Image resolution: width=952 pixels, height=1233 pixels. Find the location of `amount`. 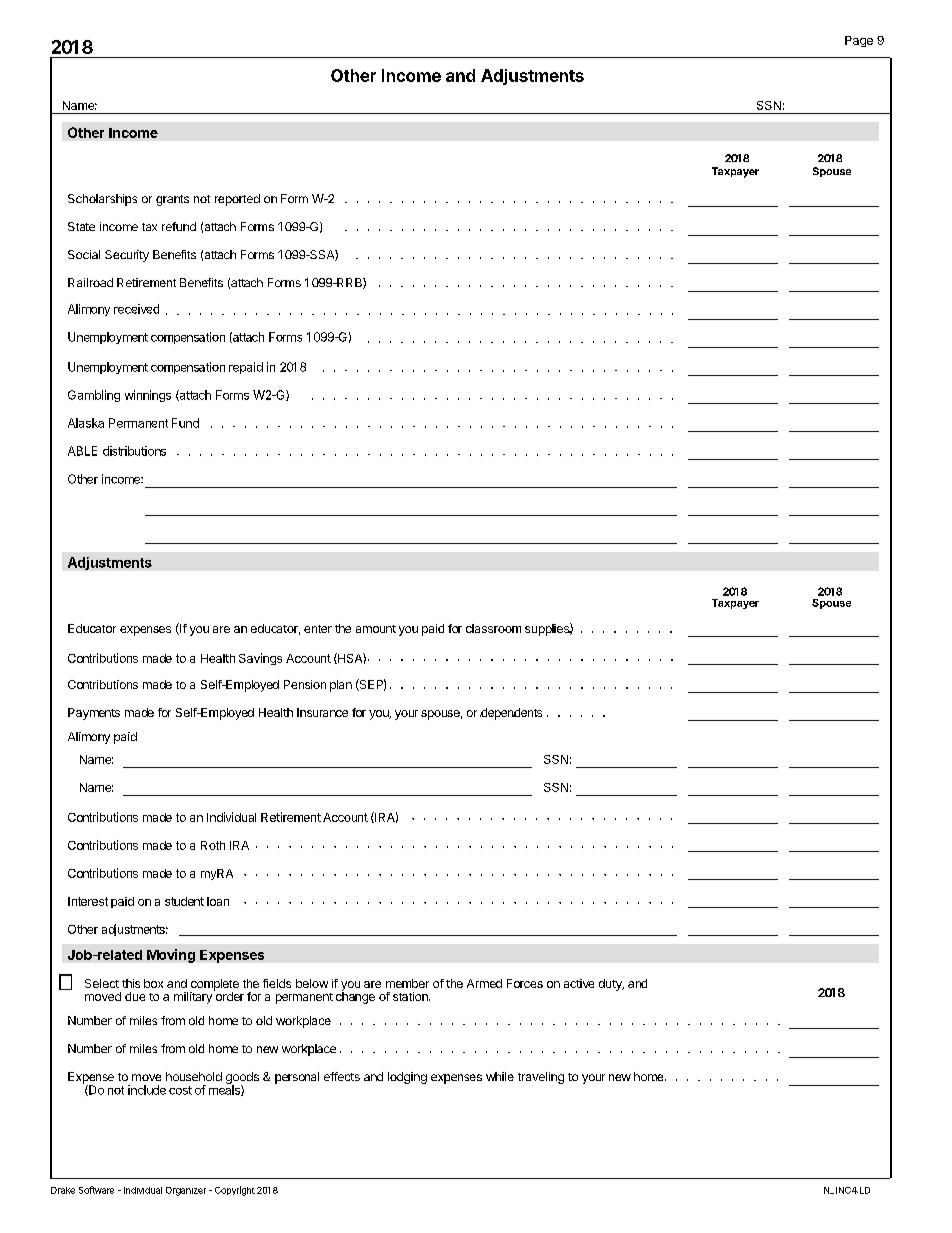

amount is located at coordinates (376, 629).
